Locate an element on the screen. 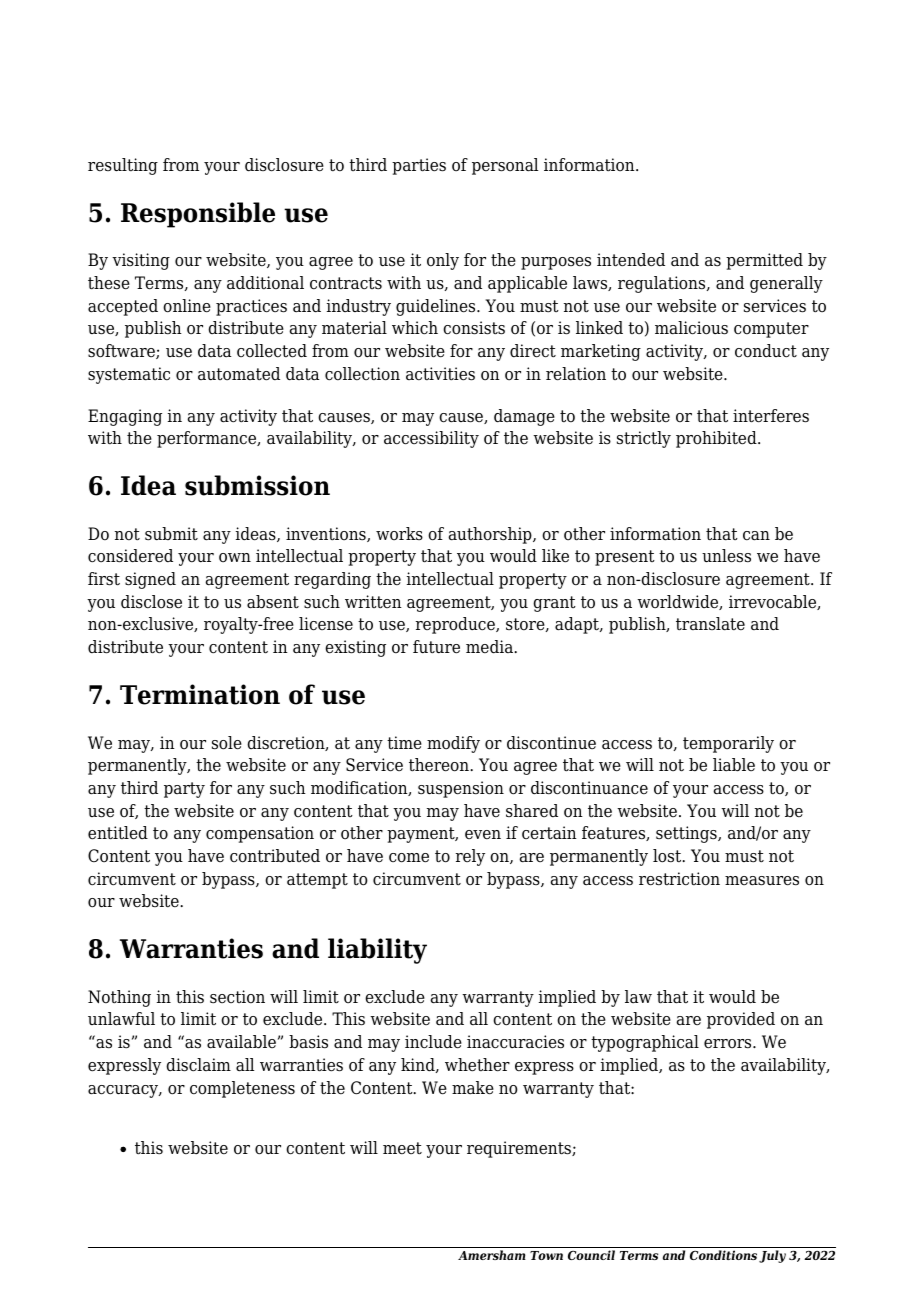  parties is located at coordinates (419, 166).
